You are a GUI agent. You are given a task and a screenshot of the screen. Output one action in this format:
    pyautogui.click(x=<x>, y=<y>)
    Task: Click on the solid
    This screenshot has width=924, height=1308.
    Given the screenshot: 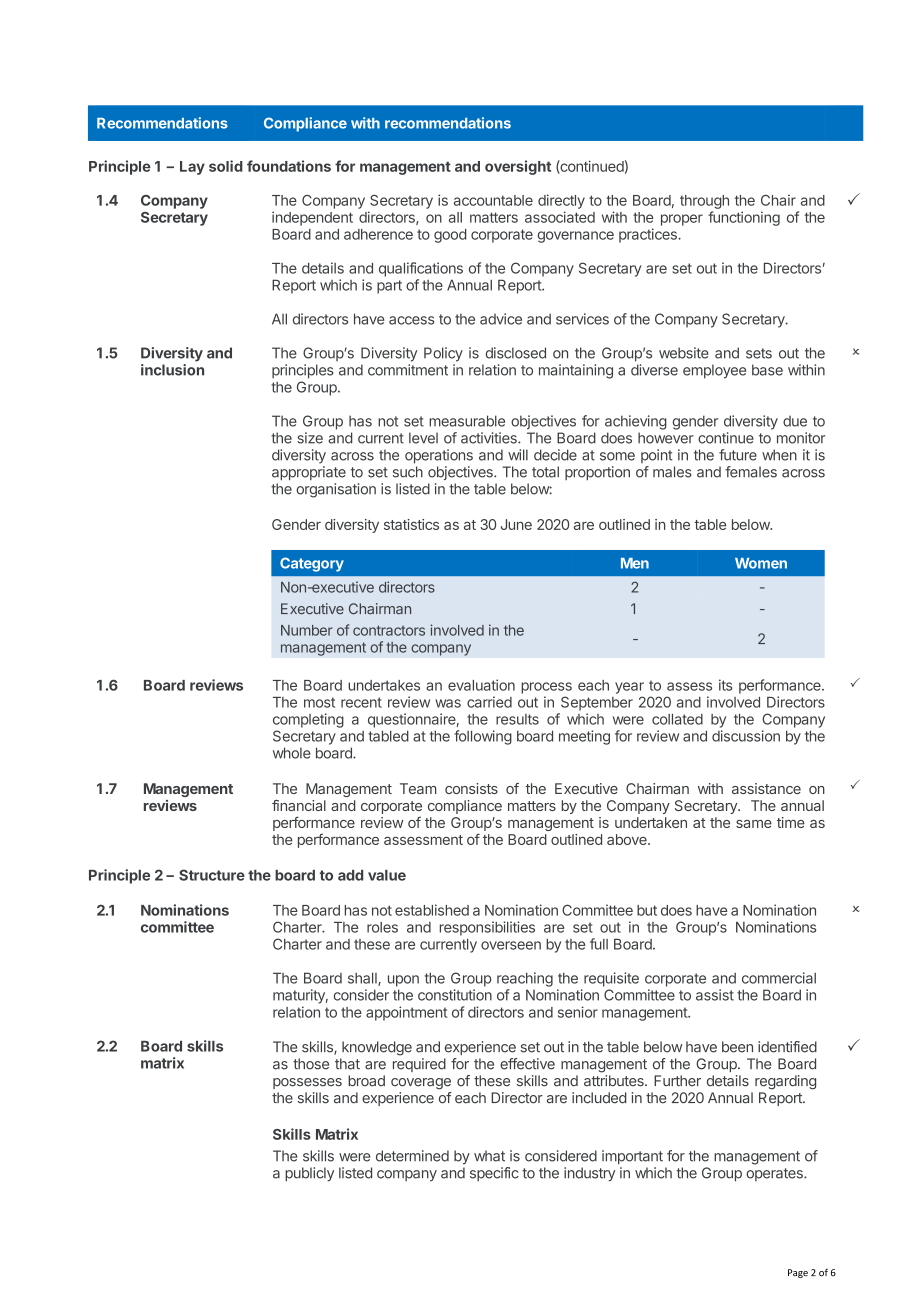 What is the action you would take?
    pyautogui.click(x=226, y=166)
